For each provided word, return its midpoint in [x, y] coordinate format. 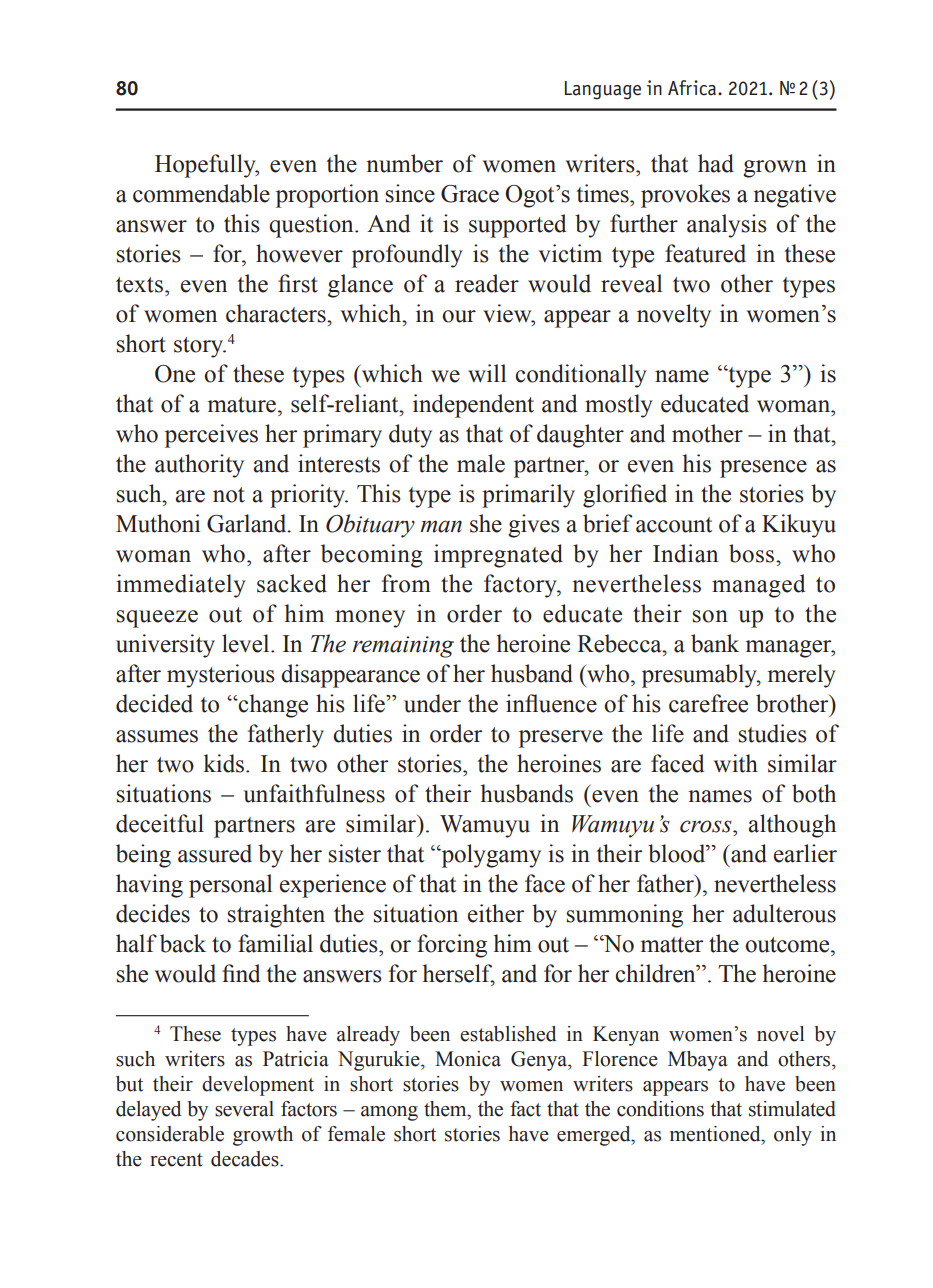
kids [225, 763]
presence [763, 469]
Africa [693, 88]
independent [473, 406]
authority [199, 466]
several [244, 1109]
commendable [201, 193]
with [736, 763]
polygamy [490, 856]
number [404, 163]
